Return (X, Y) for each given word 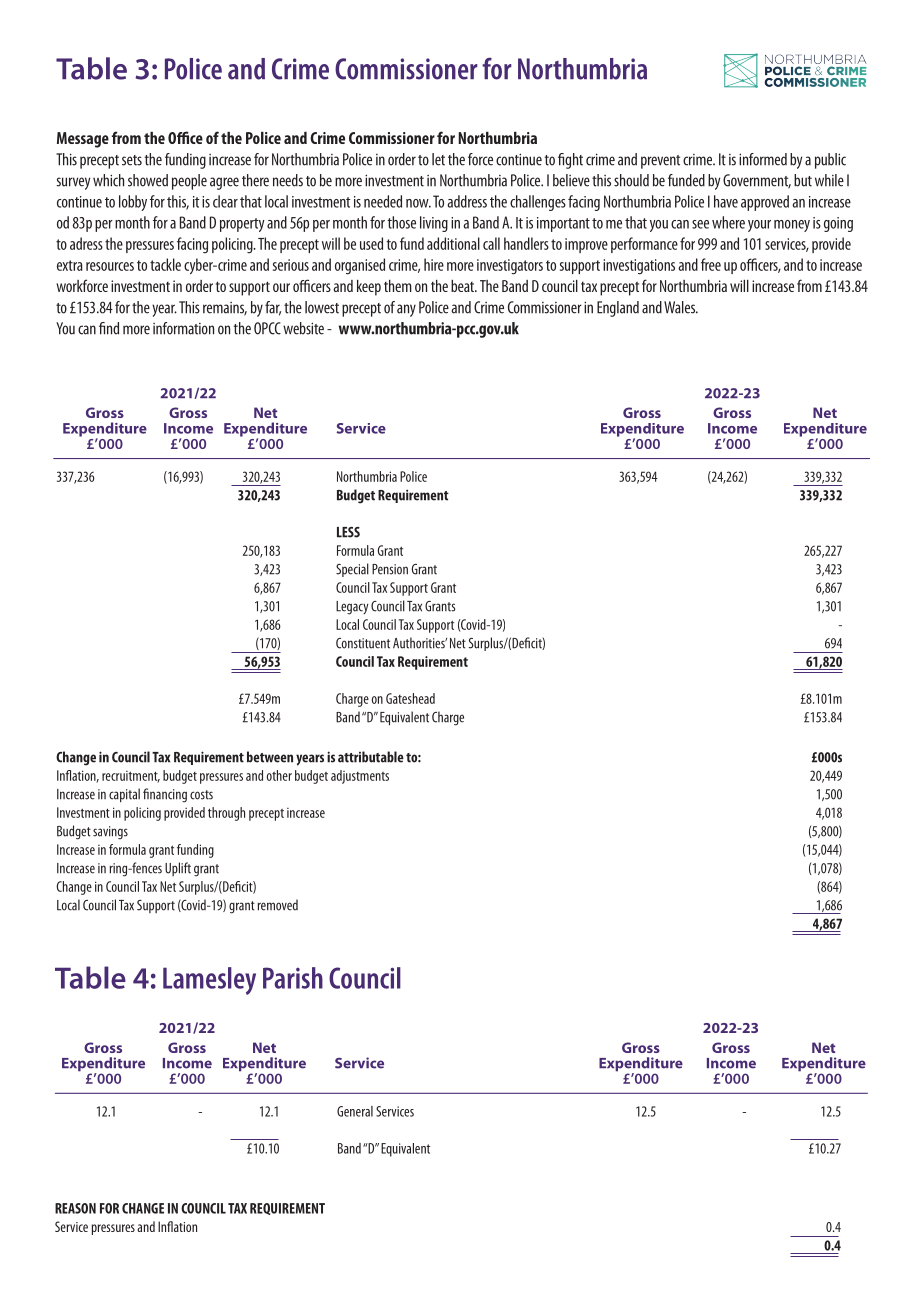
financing (165, 795)
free (711, 264)
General (355, 1111)
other (279, 775)
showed (148, 180)
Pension (390, 569)
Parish (293, 978)
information (183, 328)
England (618, 309)
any (406, 310)
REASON (75, 1208)
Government (757, 181)
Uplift (178, 869)
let (438, 159)
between (270, 757)
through (226, 814)
